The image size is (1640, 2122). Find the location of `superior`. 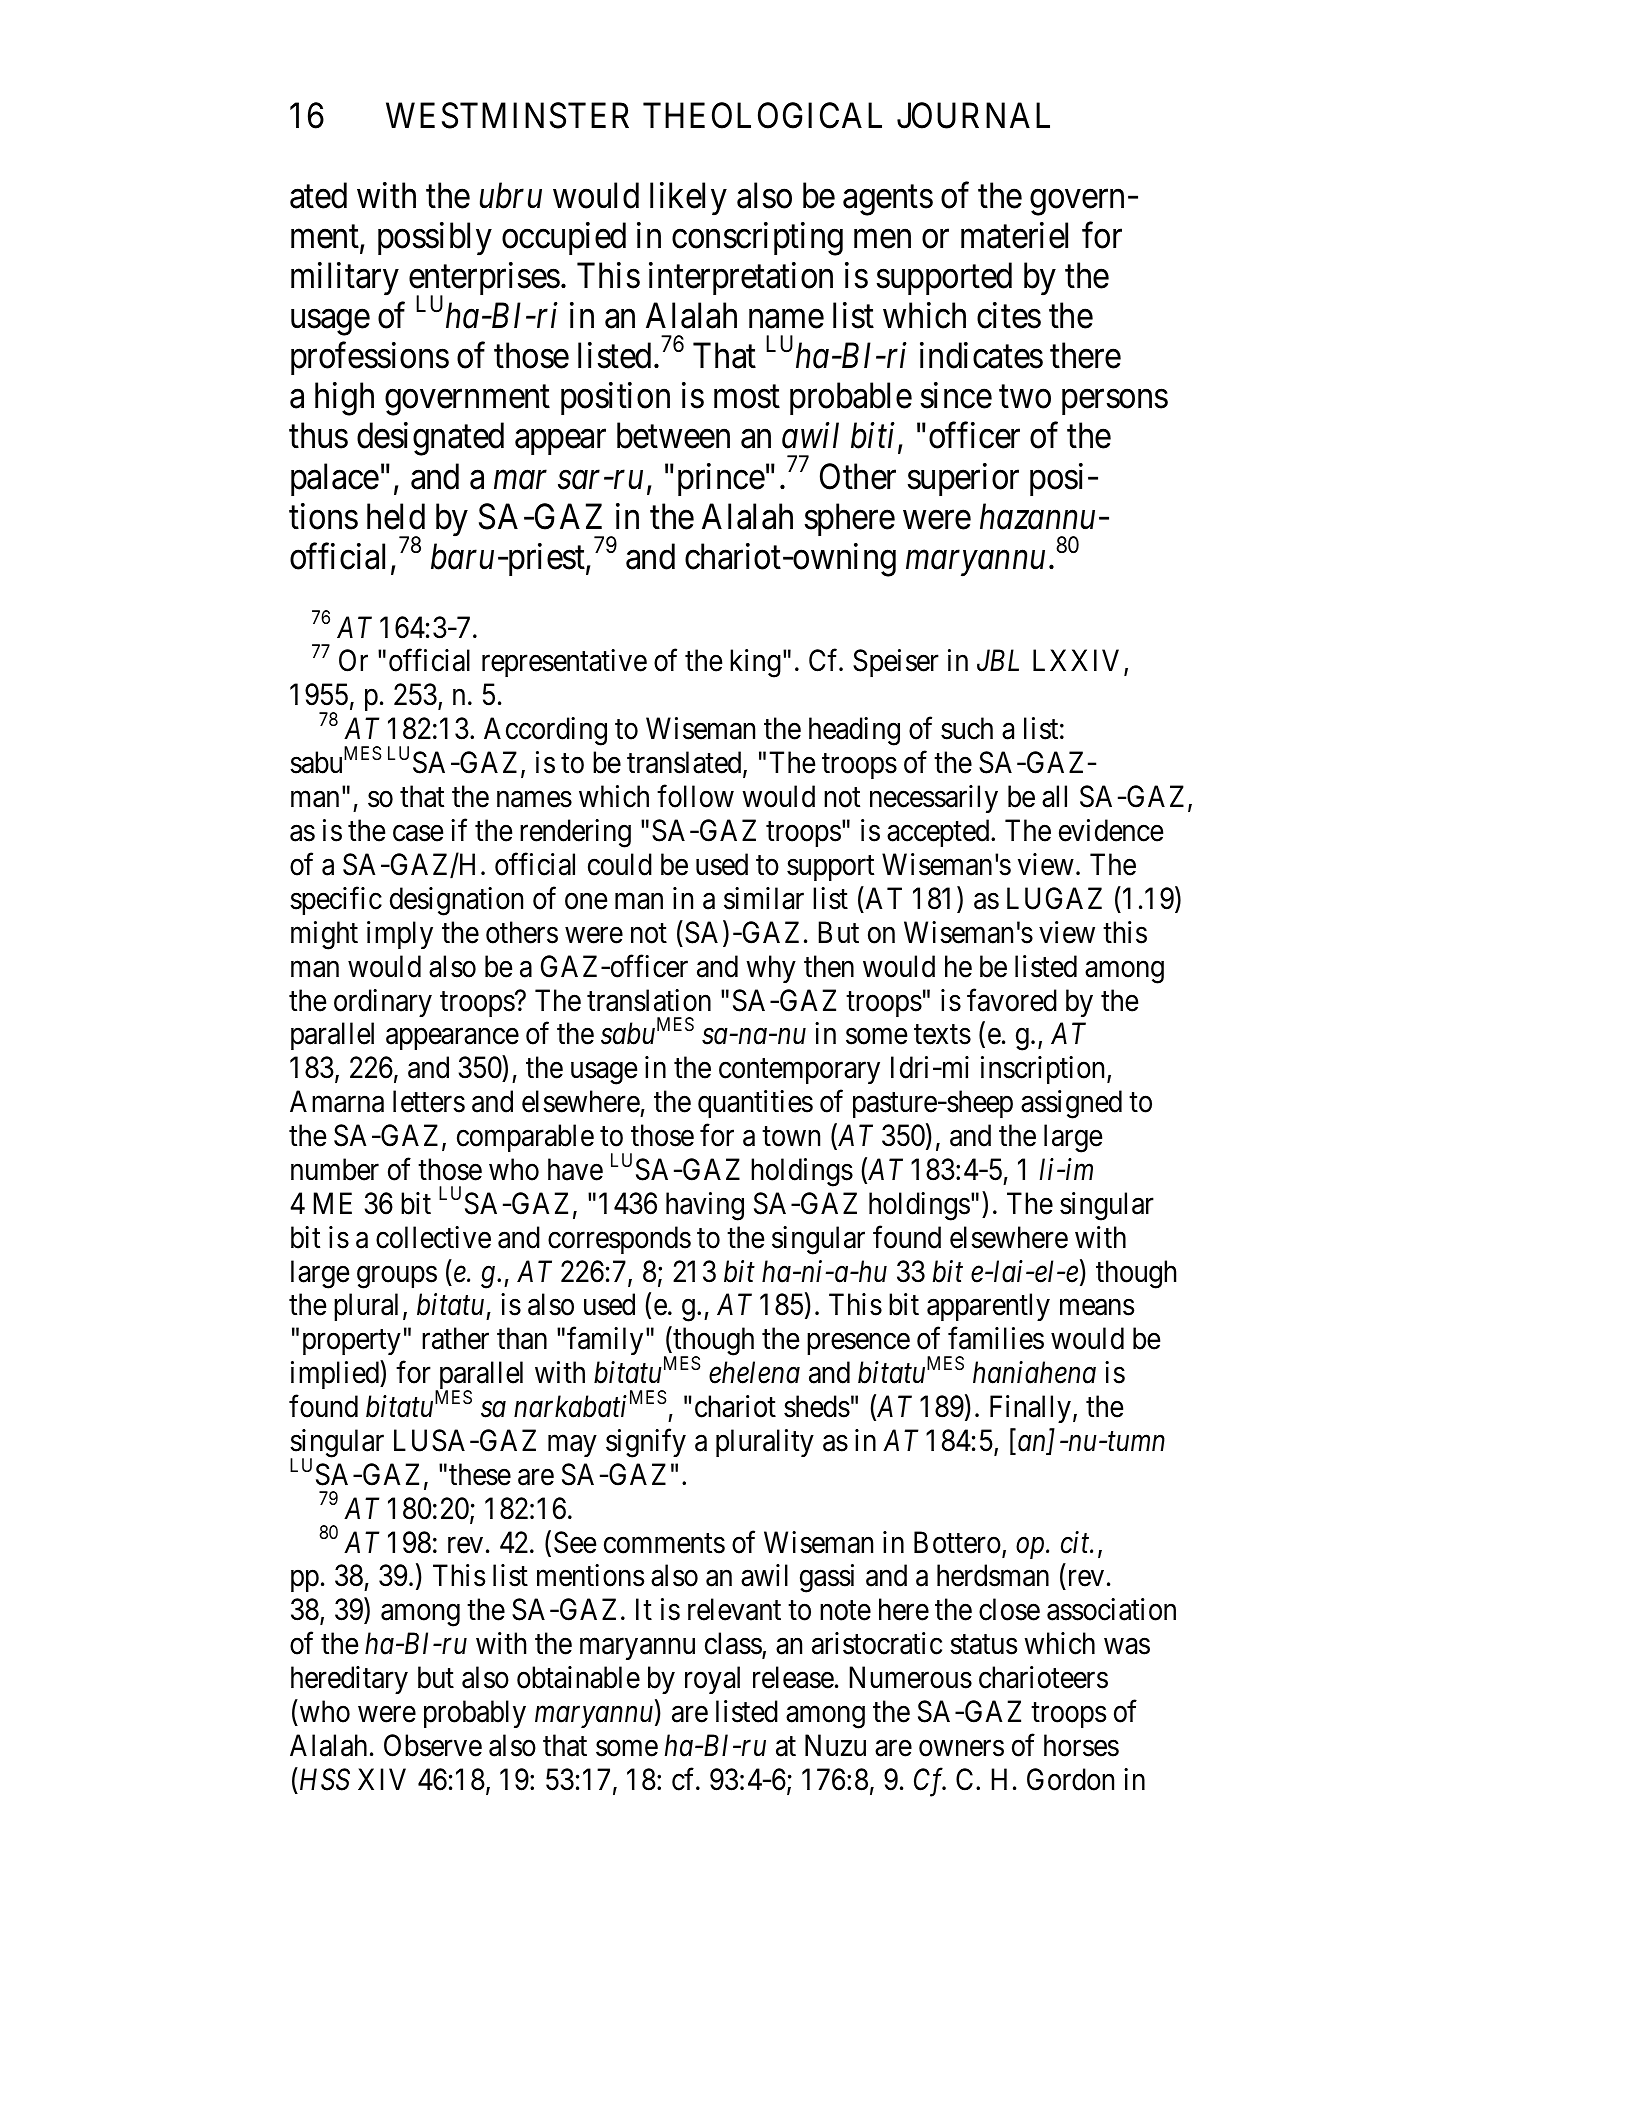

superior is located at coordinates (963, 479).
